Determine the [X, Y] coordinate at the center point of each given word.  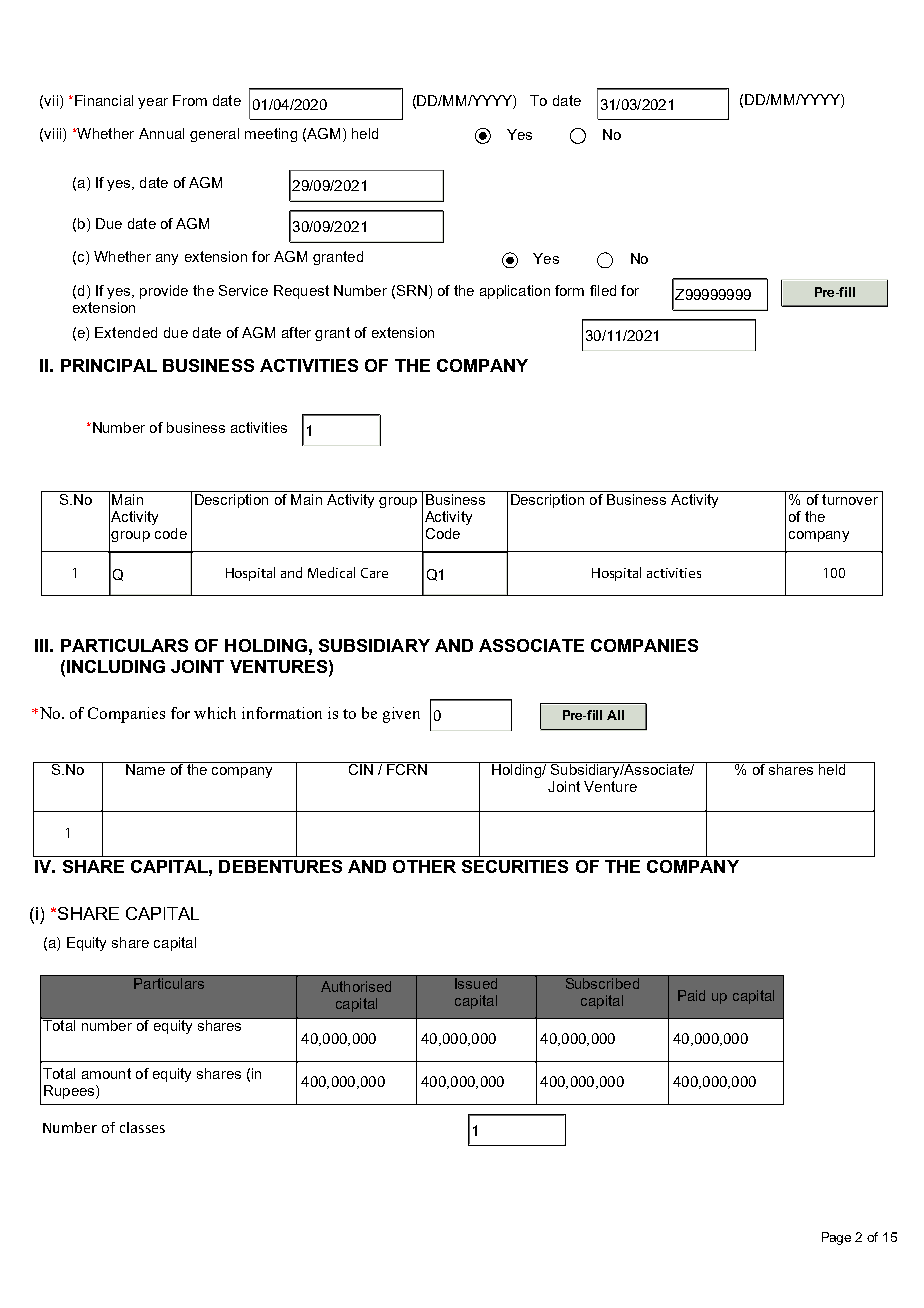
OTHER [424, 866]
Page [836, 1238]
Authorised [356, 986]
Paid [691, 995]
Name [145, 768]
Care [374, 573]
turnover [850, 499]
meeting [271, 135]
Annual [161, 133]
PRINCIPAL [109, 365]
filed [603, 290]
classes [142, 1127]
